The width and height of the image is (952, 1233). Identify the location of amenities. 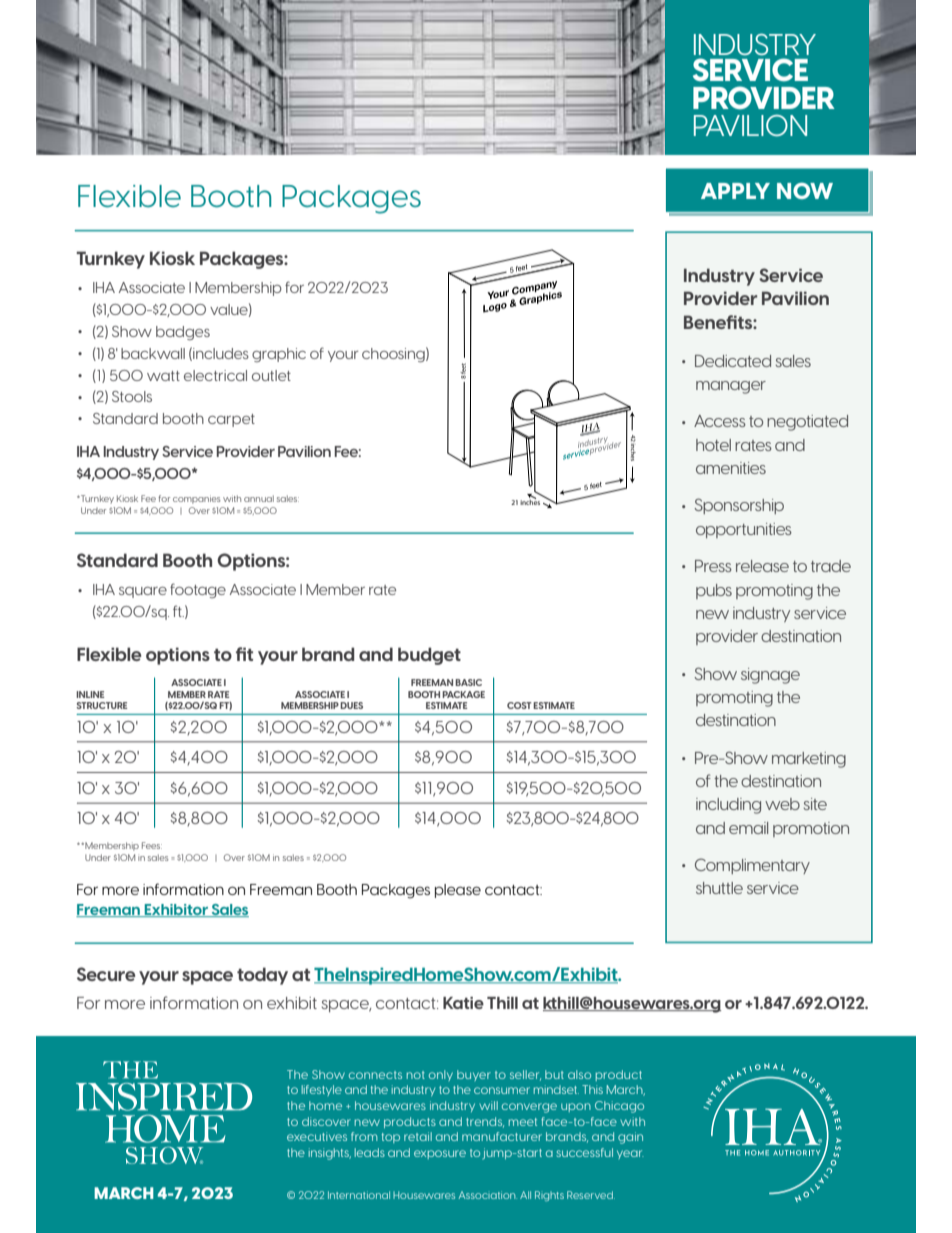
(731, 468).
